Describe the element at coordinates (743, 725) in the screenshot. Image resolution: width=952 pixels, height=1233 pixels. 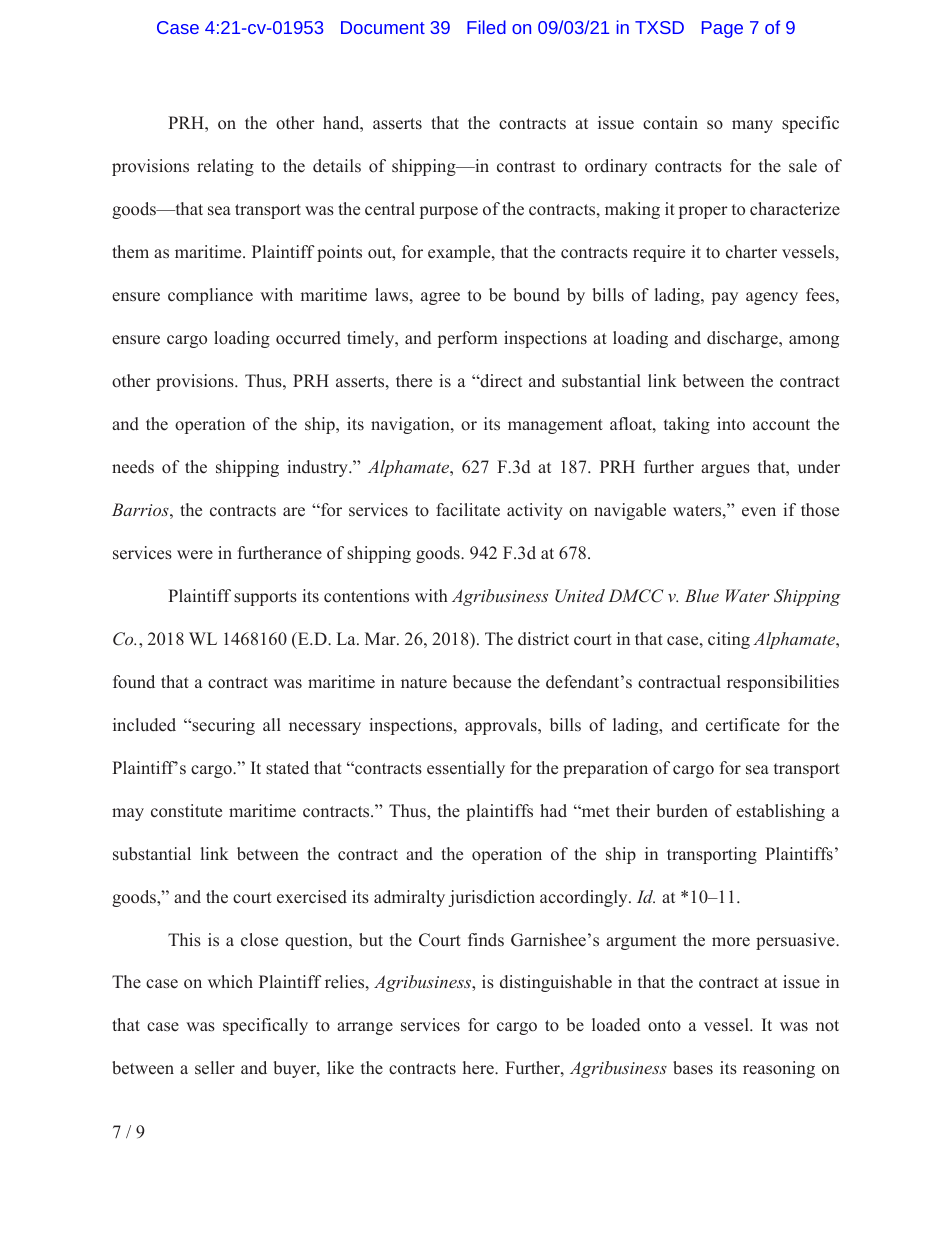
I see `certificate` at that location.
